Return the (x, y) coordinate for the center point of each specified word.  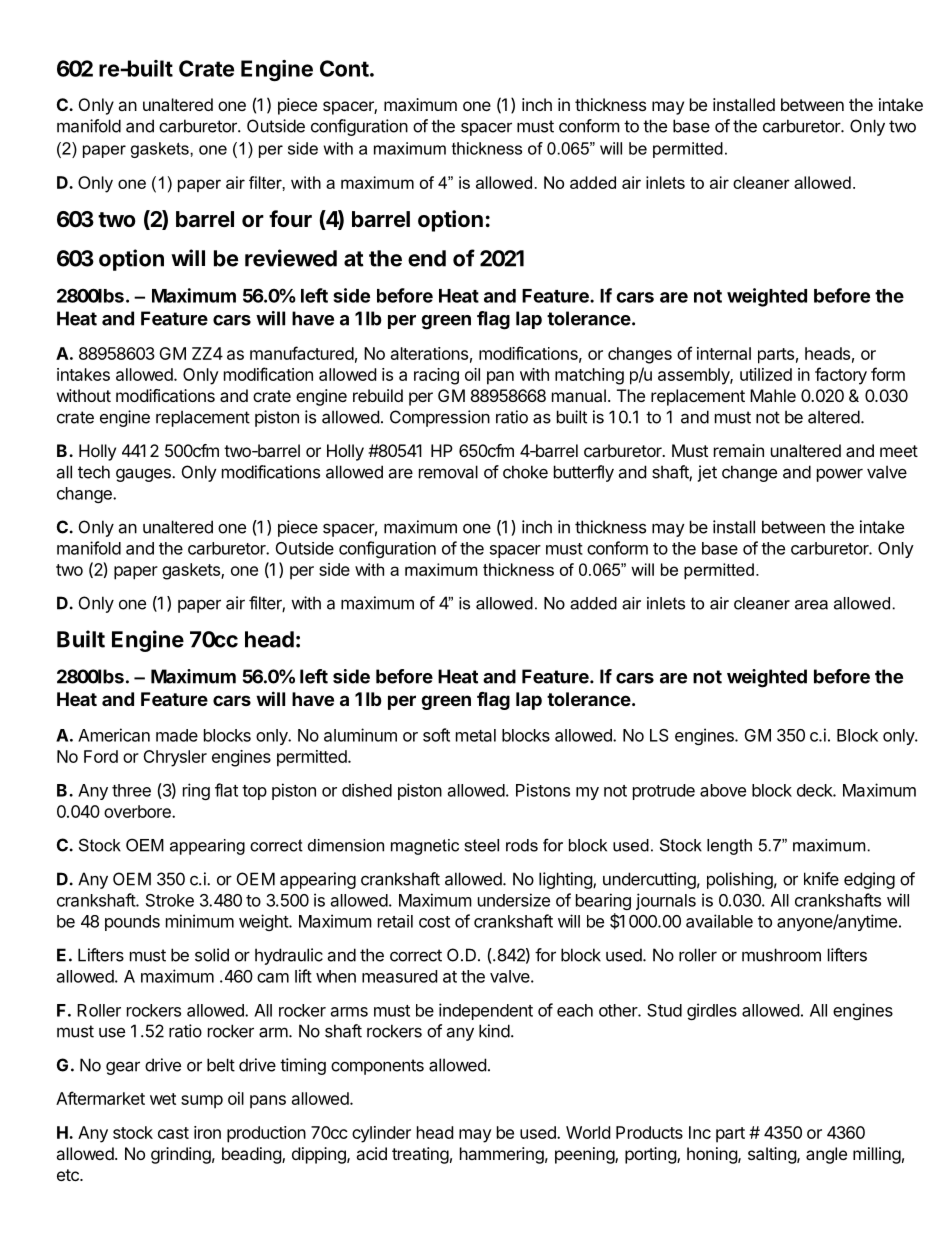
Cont (344, 68)
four (290, 218)
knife (821, 879)
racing (436, 376)
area (811, 605)
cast (173, 1133)
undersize (514, 900)
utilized (766, 374)
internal (724, 353)
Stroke (170, 900)
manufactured (302, 353)
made (177, 735)
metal (476, 735)
